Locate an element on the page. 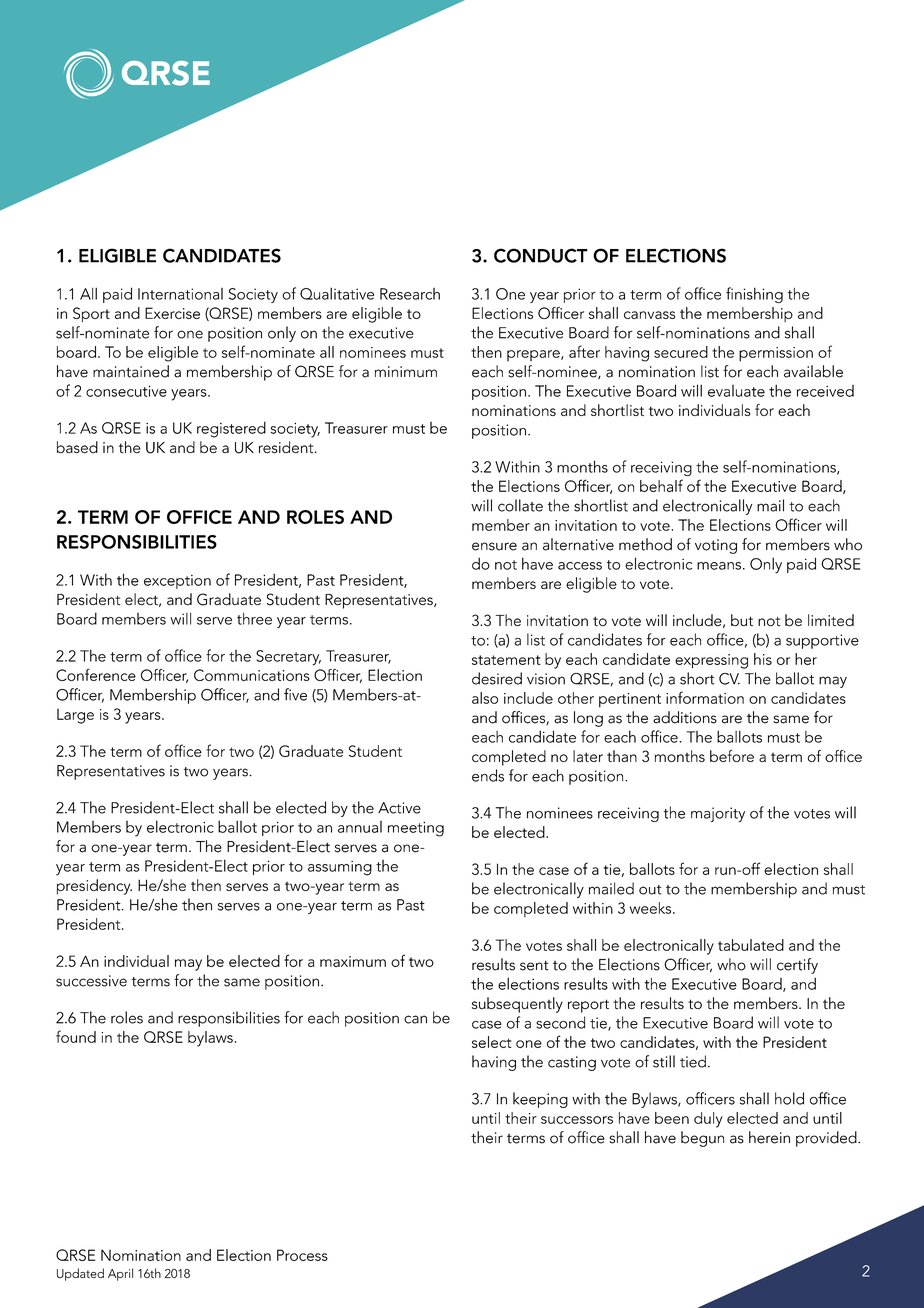 Image resolution: width=924 pixels, height=1308 pixels. April is located at coordinates (120, 1274).
